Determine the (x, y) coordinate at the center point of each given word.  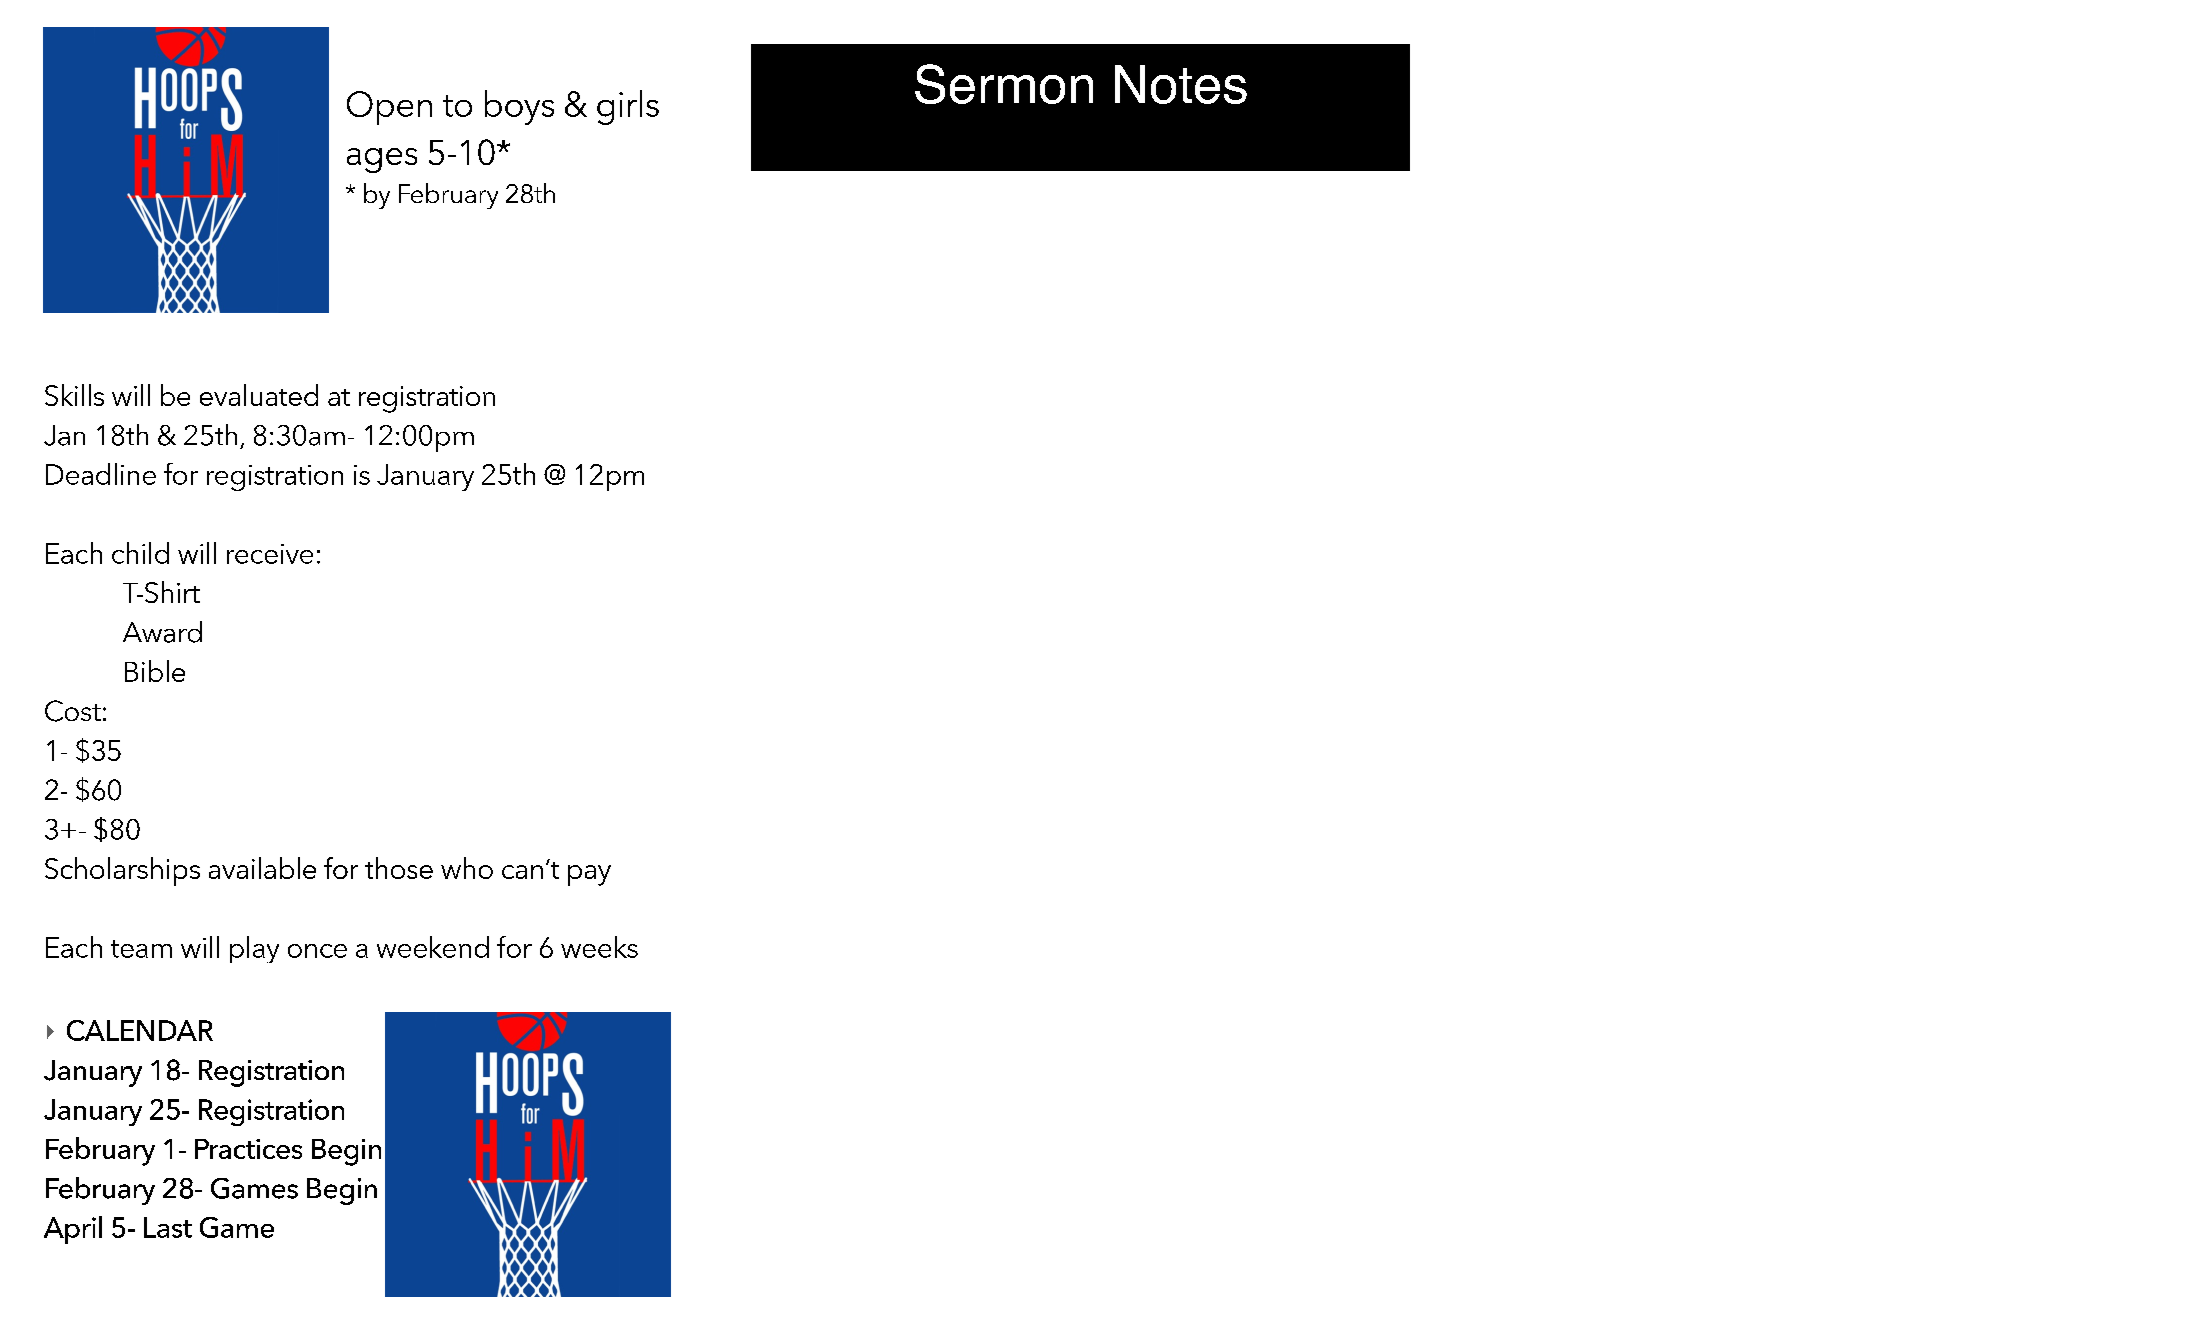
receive (270, 554)
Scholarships (122, 871)
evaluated (259, 395)
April (73, 1230)
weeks (599, 947)
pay (589, 875)
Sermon (1004, 84)
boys (519, 107)
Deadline (101, 474)
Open (389, 108)
